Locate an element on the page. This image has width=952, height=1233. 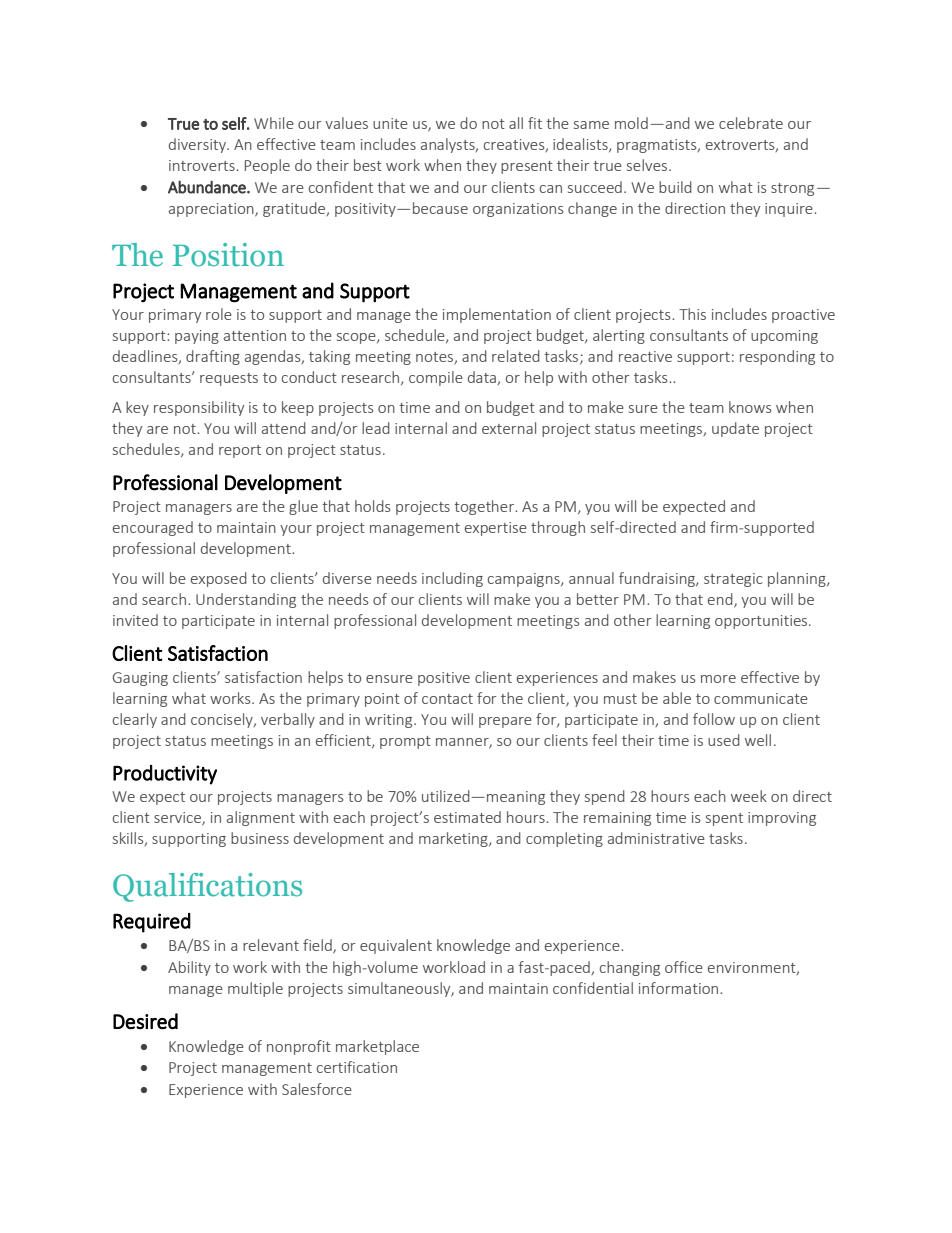
analysts is located at coordinates (449, 145).
